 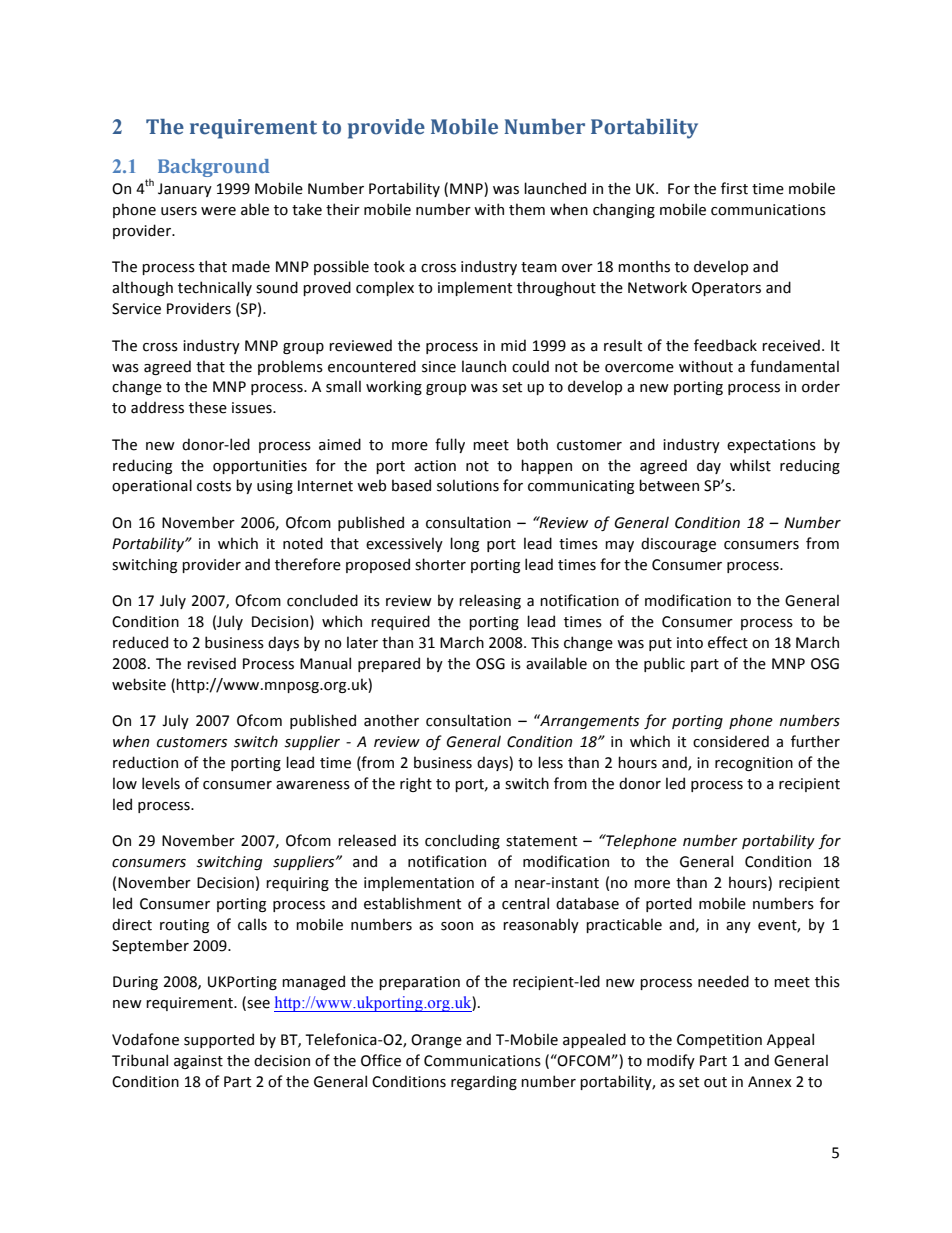 I want to click on January, so click(x=185, y=190).
